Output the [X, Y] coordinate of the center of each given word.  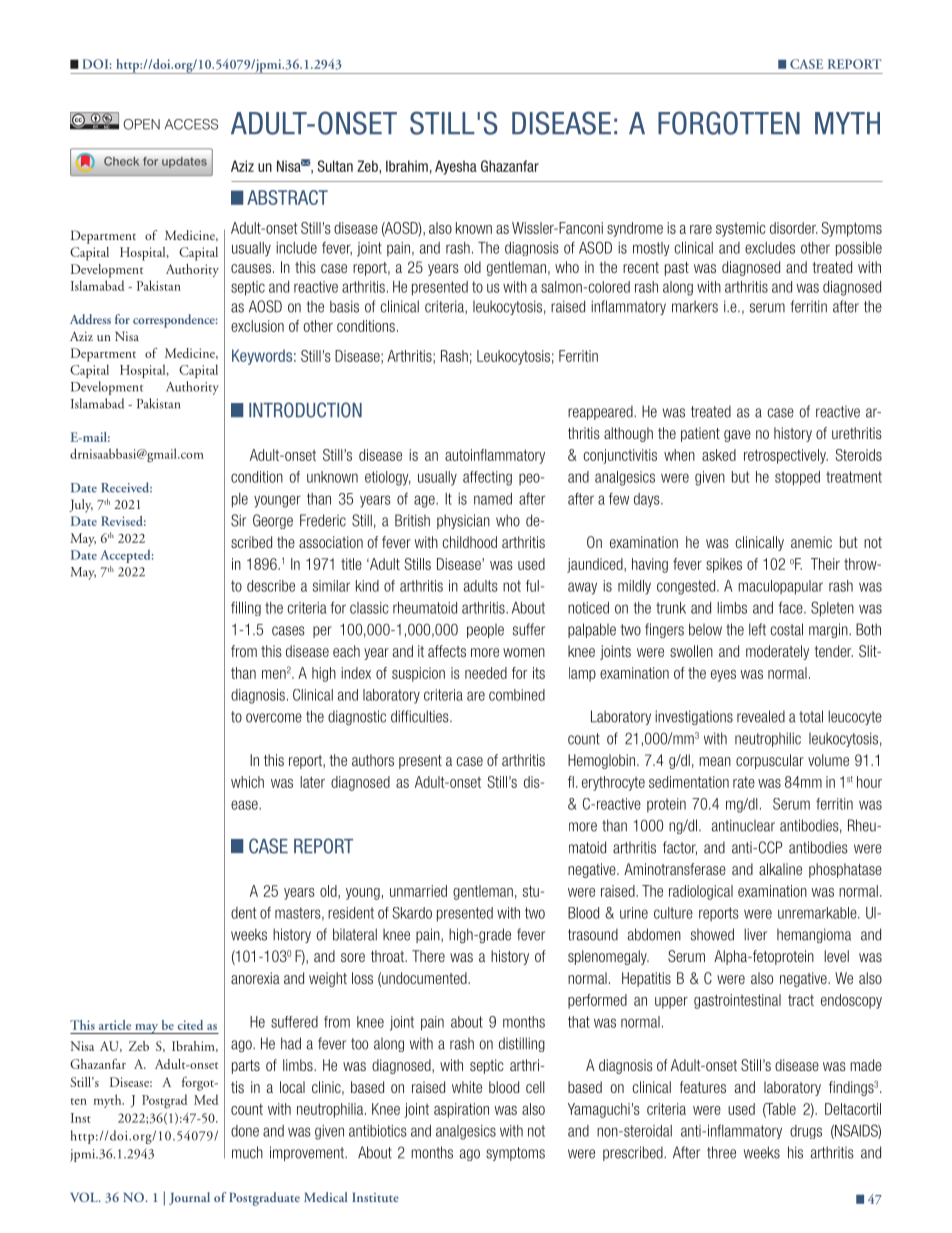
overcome [274, 718]
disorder [794, 228]
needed [486, 673]
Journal [189, 1198]
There [428, 956]
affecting [487, 478]
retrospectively [786, 456]
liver [755, 934]
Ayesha [456, 167]
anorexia [255, 978]
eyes [723, 676]
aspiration [461, 1110]
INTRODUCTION [305, 410]
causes [251, 268]
